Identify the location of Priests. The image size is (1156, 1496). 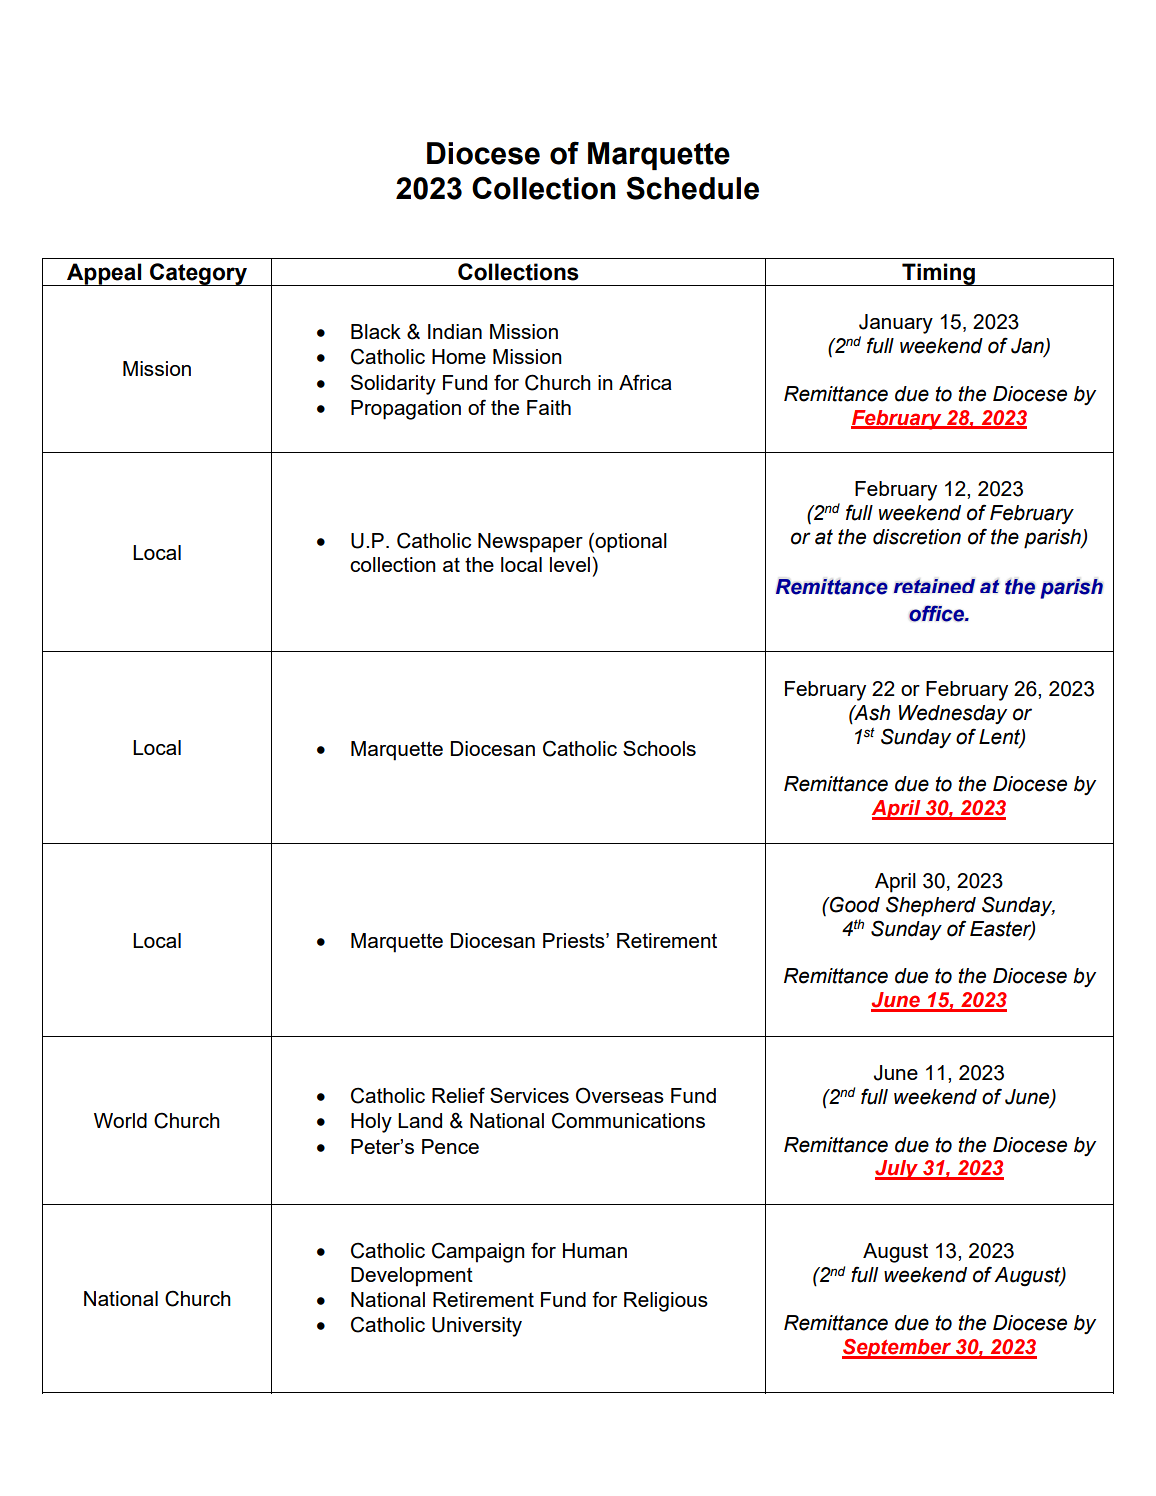
(575, 940).
